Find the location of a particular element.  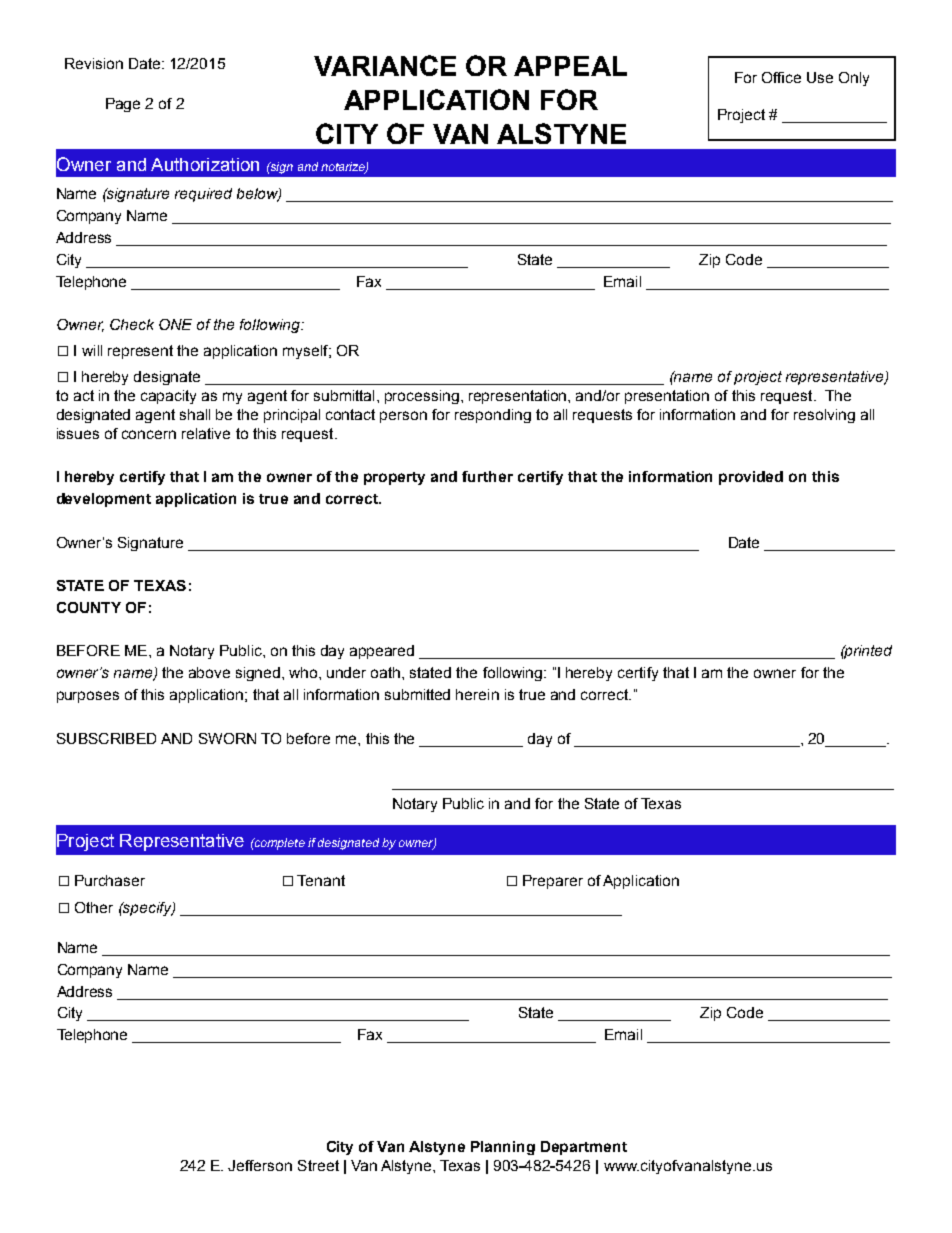

responding is located at coordinates (493, 416).
